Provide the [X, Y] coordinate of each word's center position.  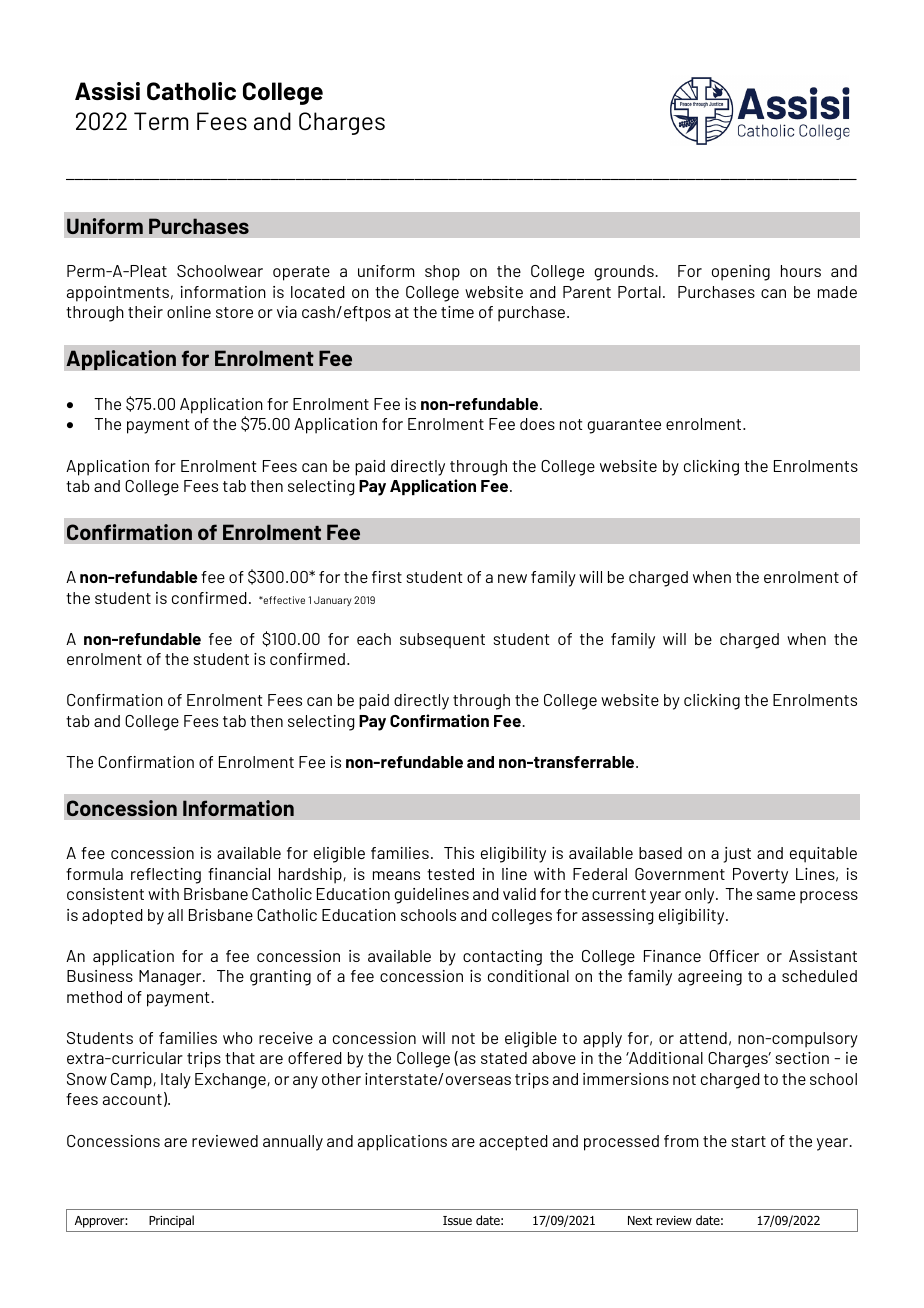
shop [442, 273]
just [737, 855]
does [537, 424]
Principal [171, 1221]
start [749, 1141]
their [145, 312]
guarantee [624, 426]
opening [741, 273]
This [459, 853]
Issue [457, 1220]
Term [161, 121]
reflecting [166, 876]
